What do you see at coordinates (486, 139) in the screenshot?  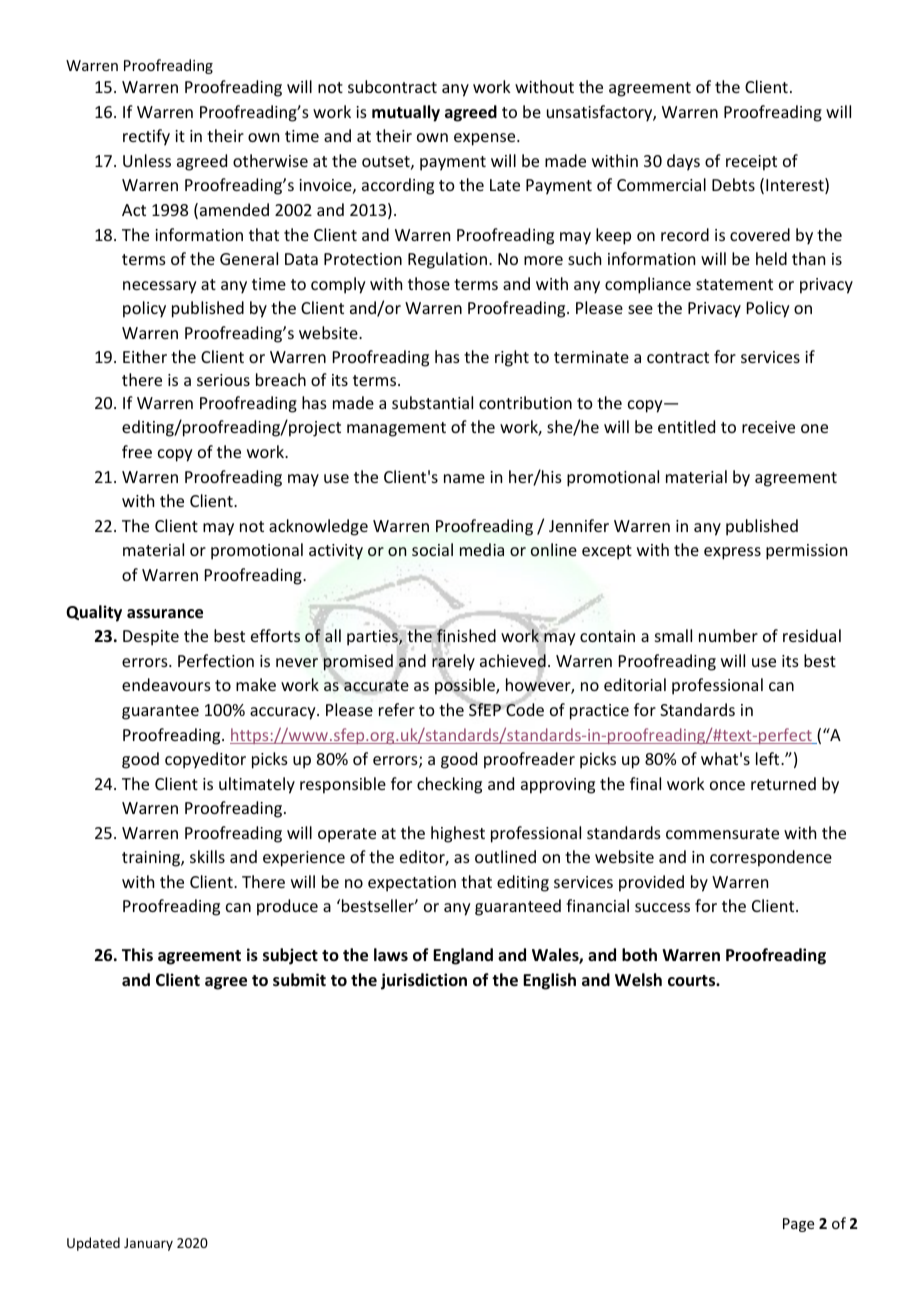 I see `expense` at bounding box center [486, 139].
